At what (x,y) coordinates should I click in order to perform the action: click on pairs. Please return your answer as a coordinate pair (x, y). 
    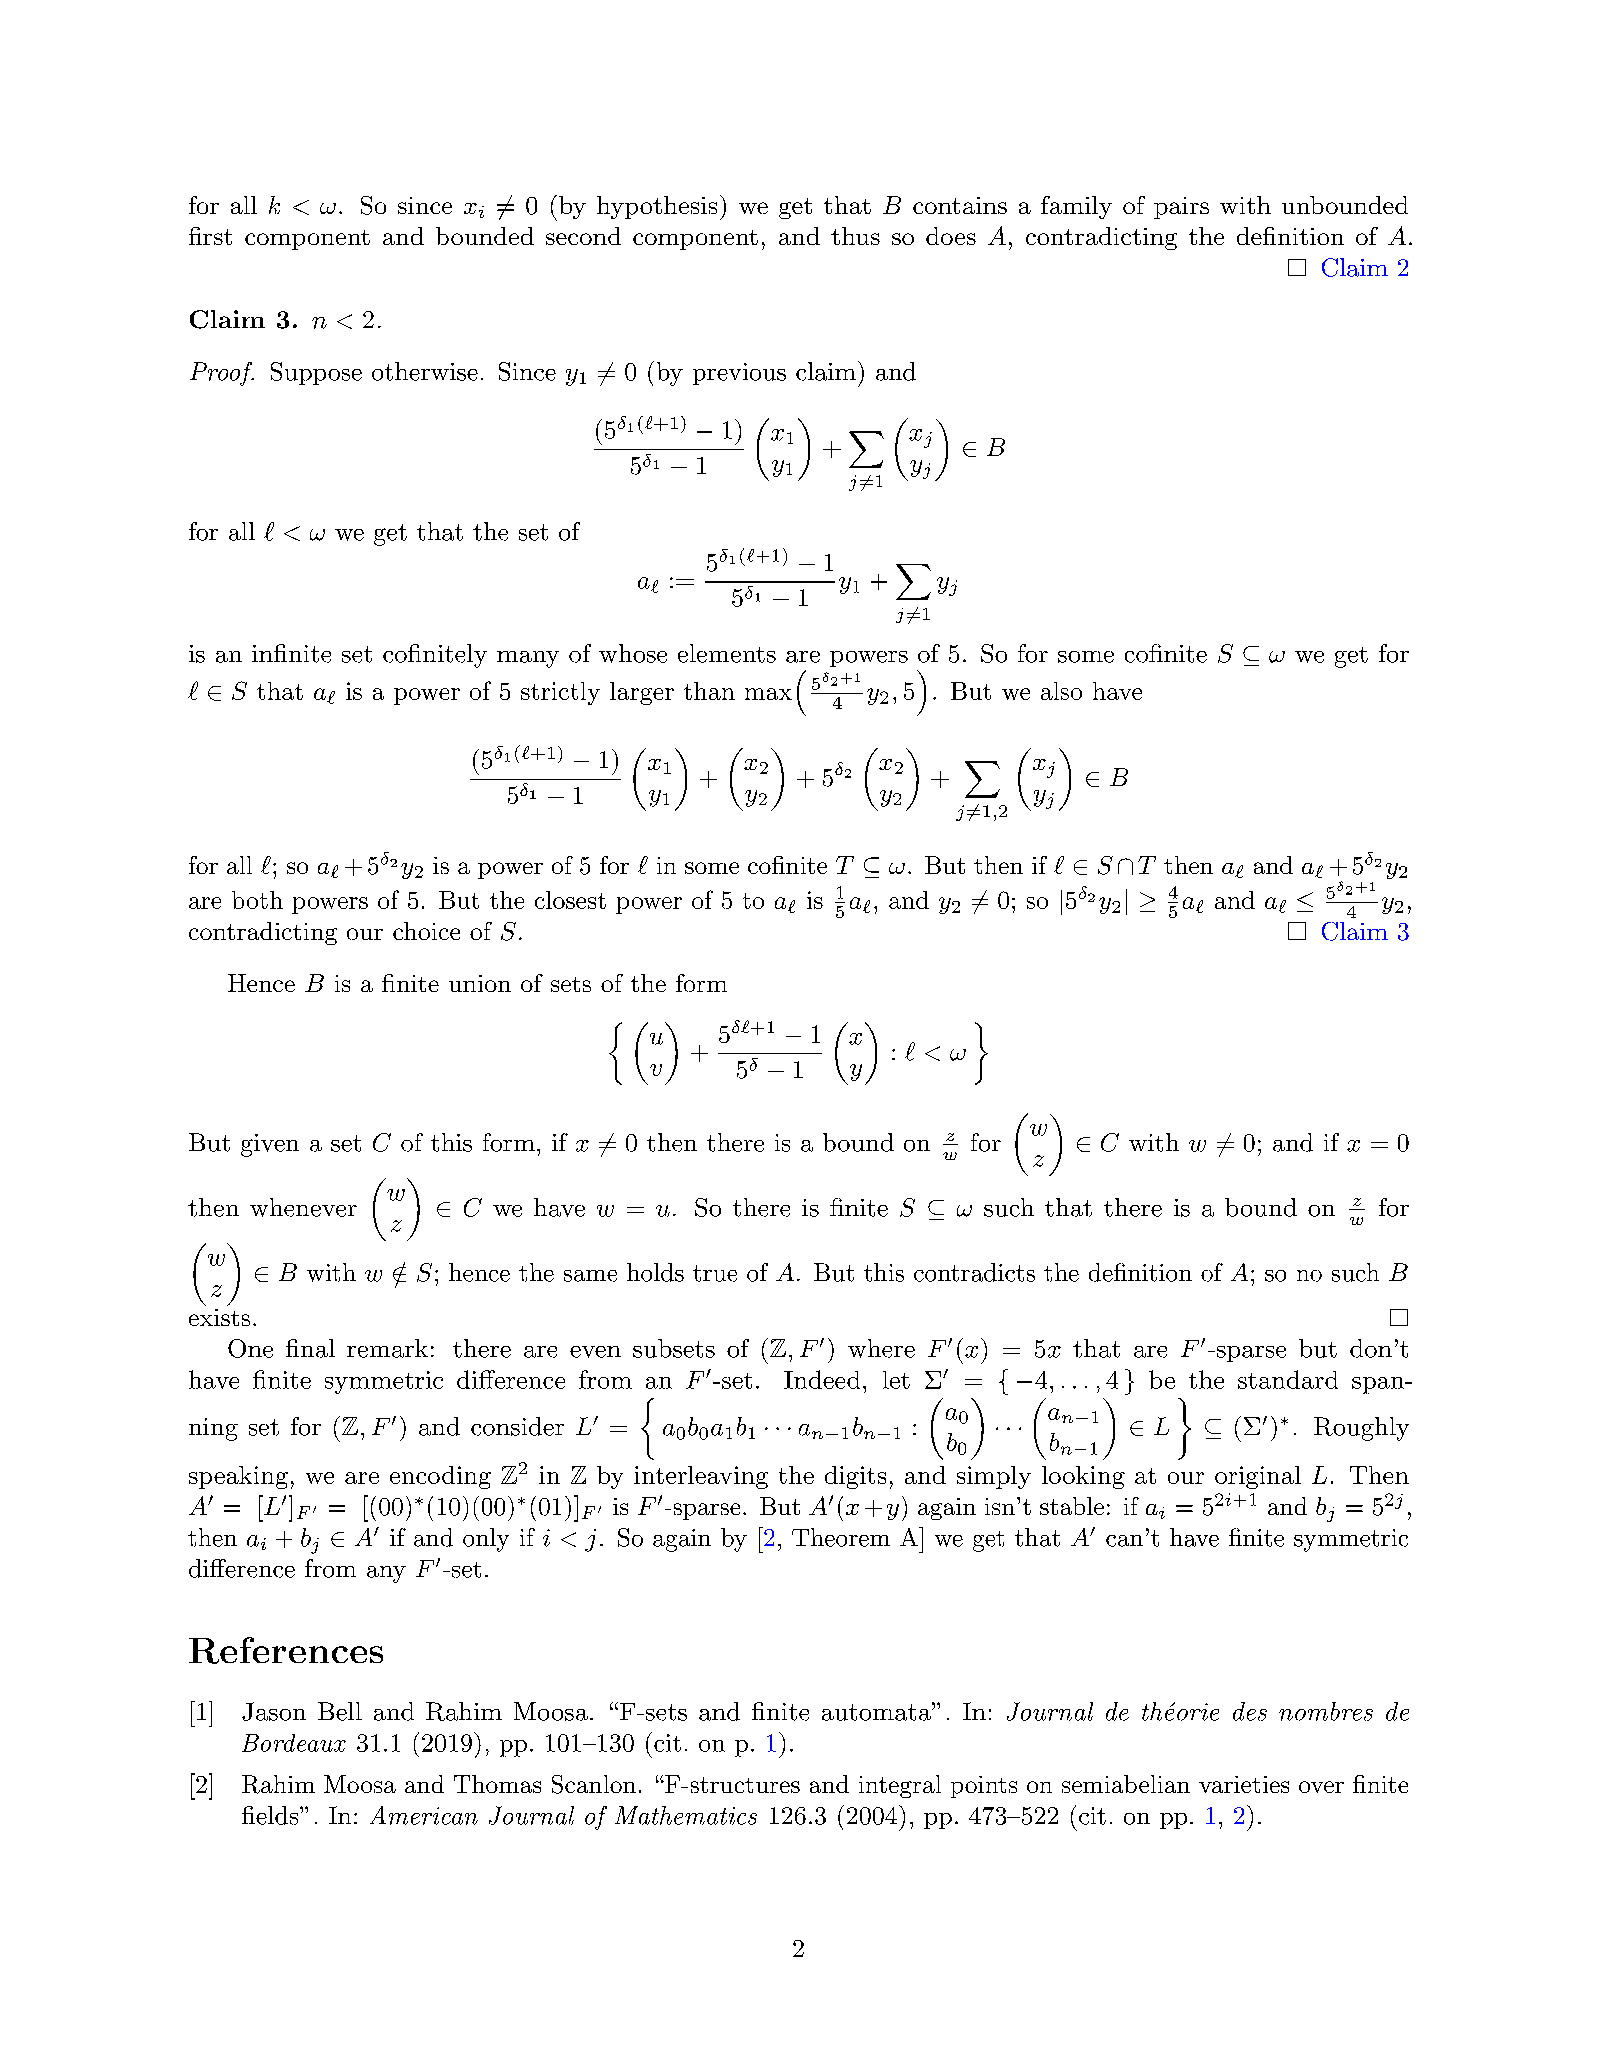
    Looking at the image, I should click on (1181, 208).
